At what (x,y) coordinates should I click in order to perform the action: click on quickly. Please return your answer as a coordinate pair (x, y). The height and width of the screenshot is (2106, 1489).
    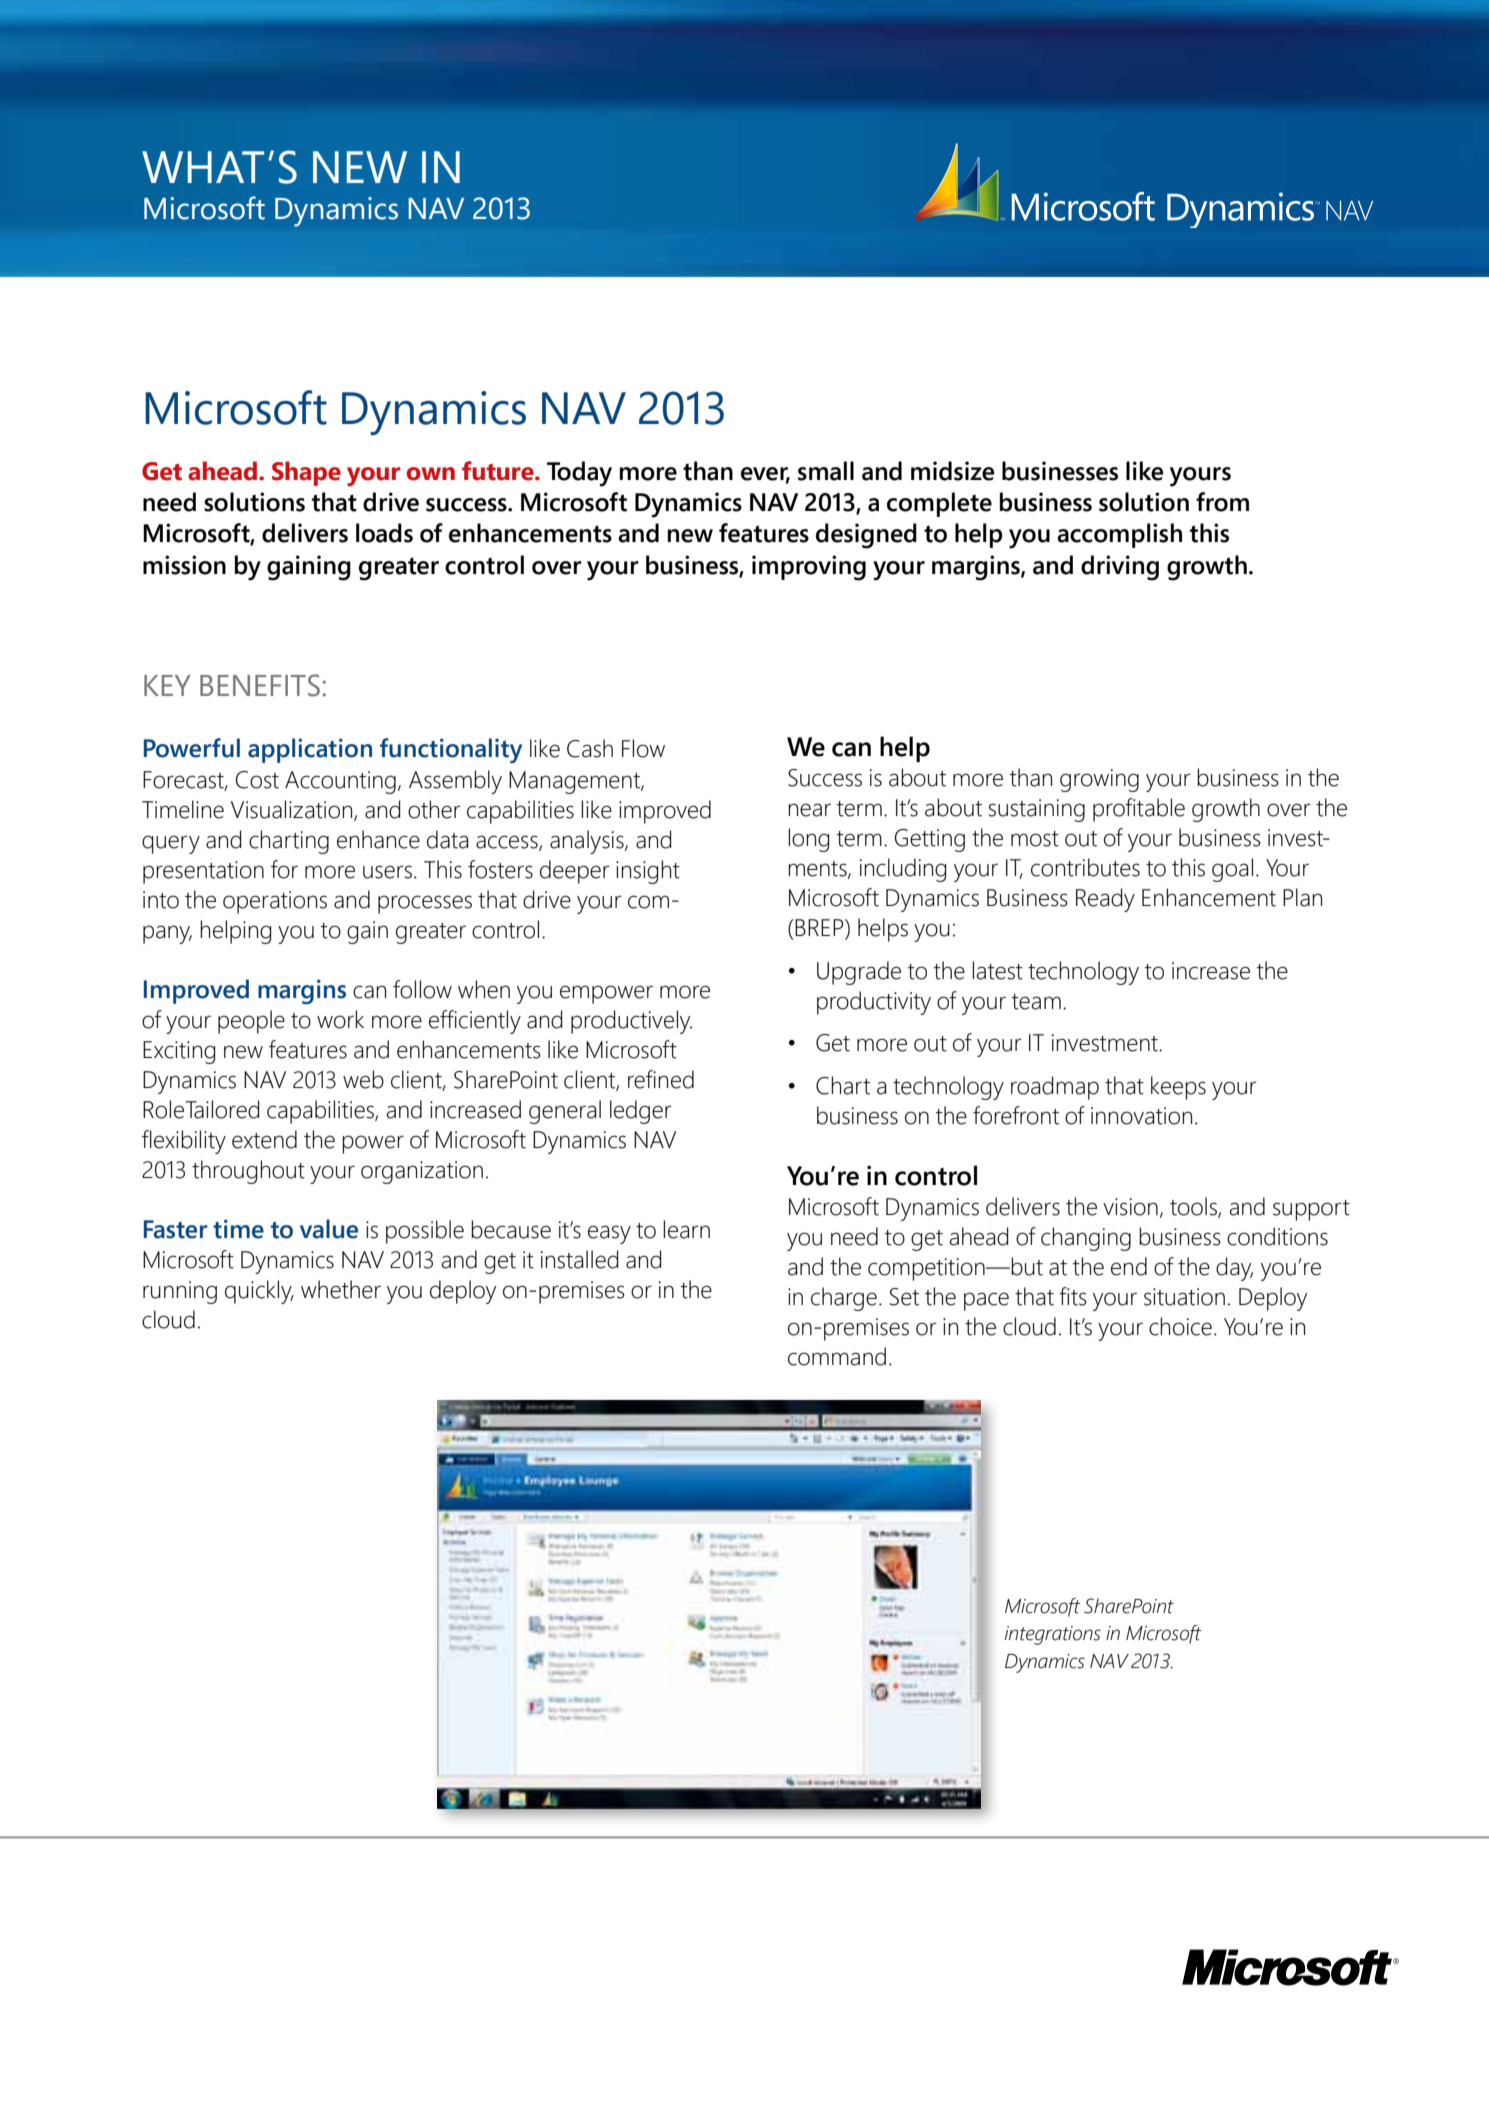
    Looking at the image, I should click on (259, 1292).
